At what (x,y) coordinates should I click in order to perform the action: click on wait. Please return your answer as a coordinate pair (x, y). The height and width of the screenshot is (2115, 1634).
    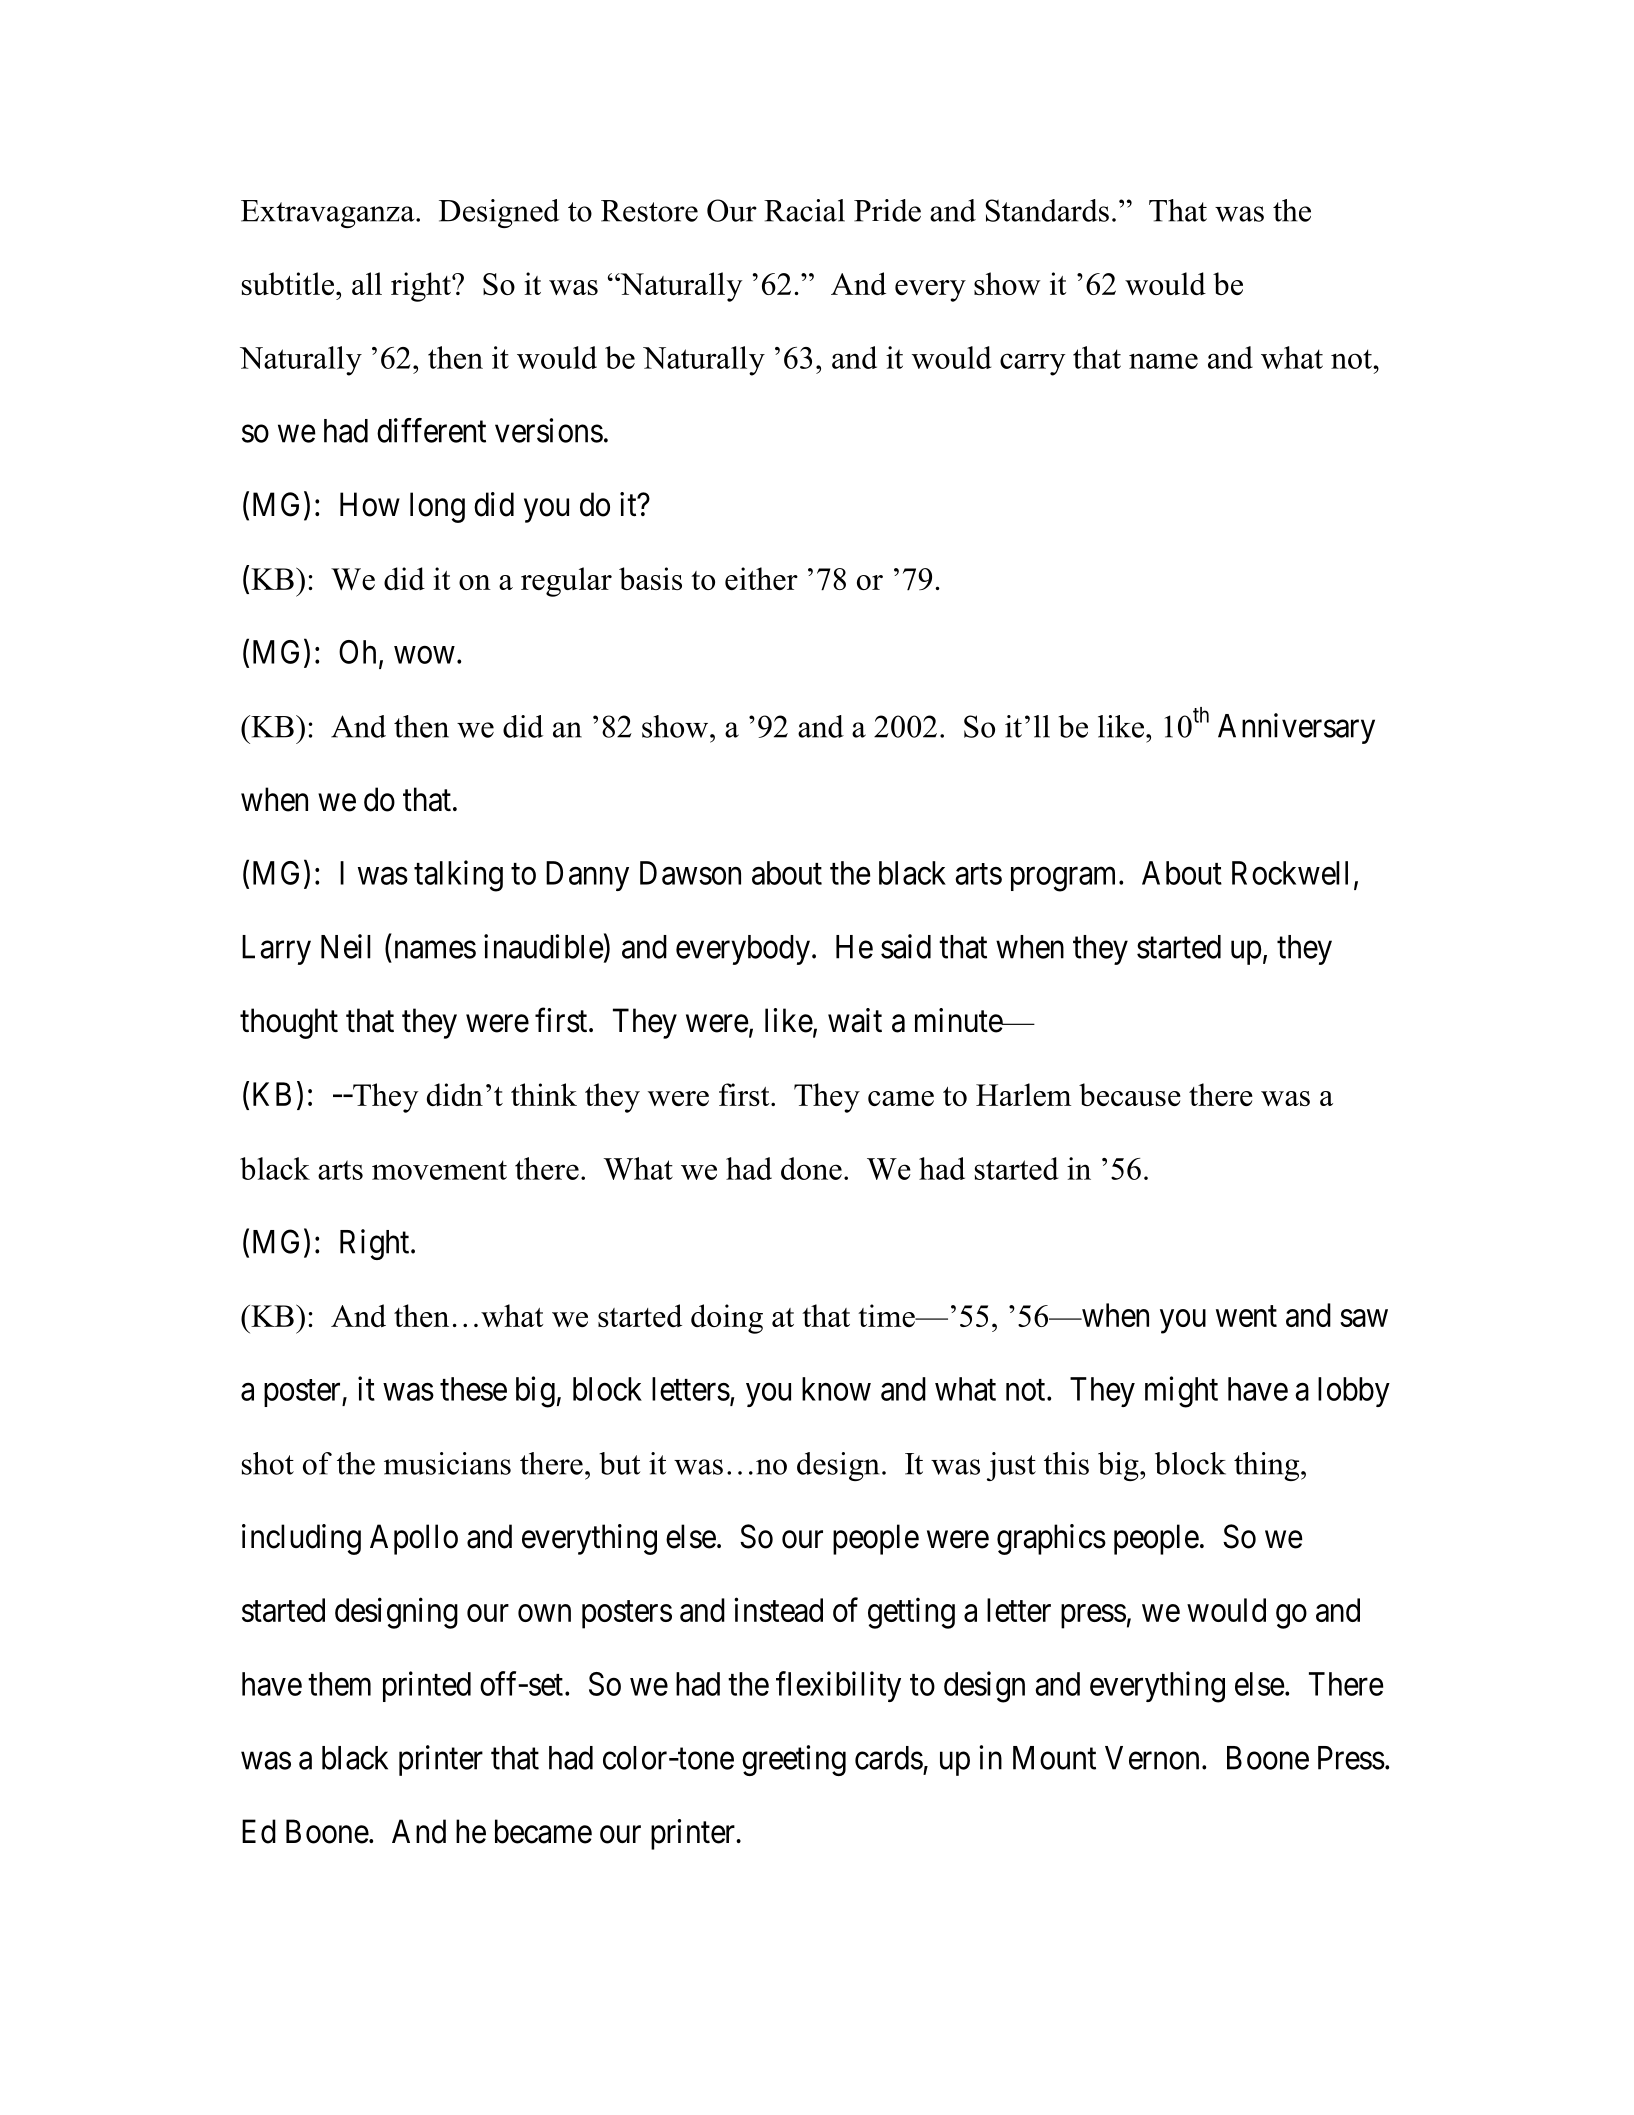
    Looking at the image, I should click on (855, 1020).
